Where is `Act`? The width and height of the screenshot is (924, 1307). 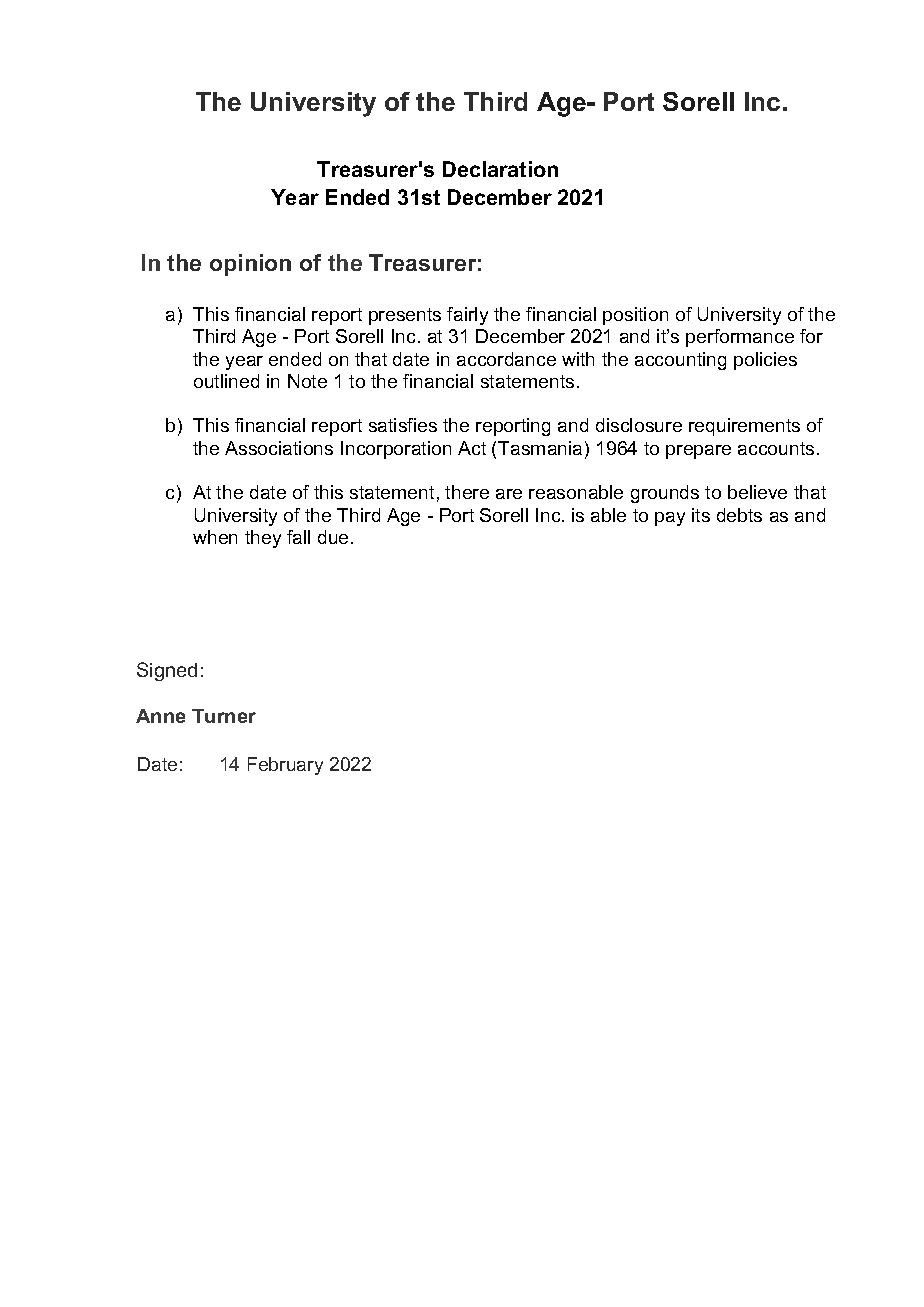 Act is located at coordinates (472, 448).
